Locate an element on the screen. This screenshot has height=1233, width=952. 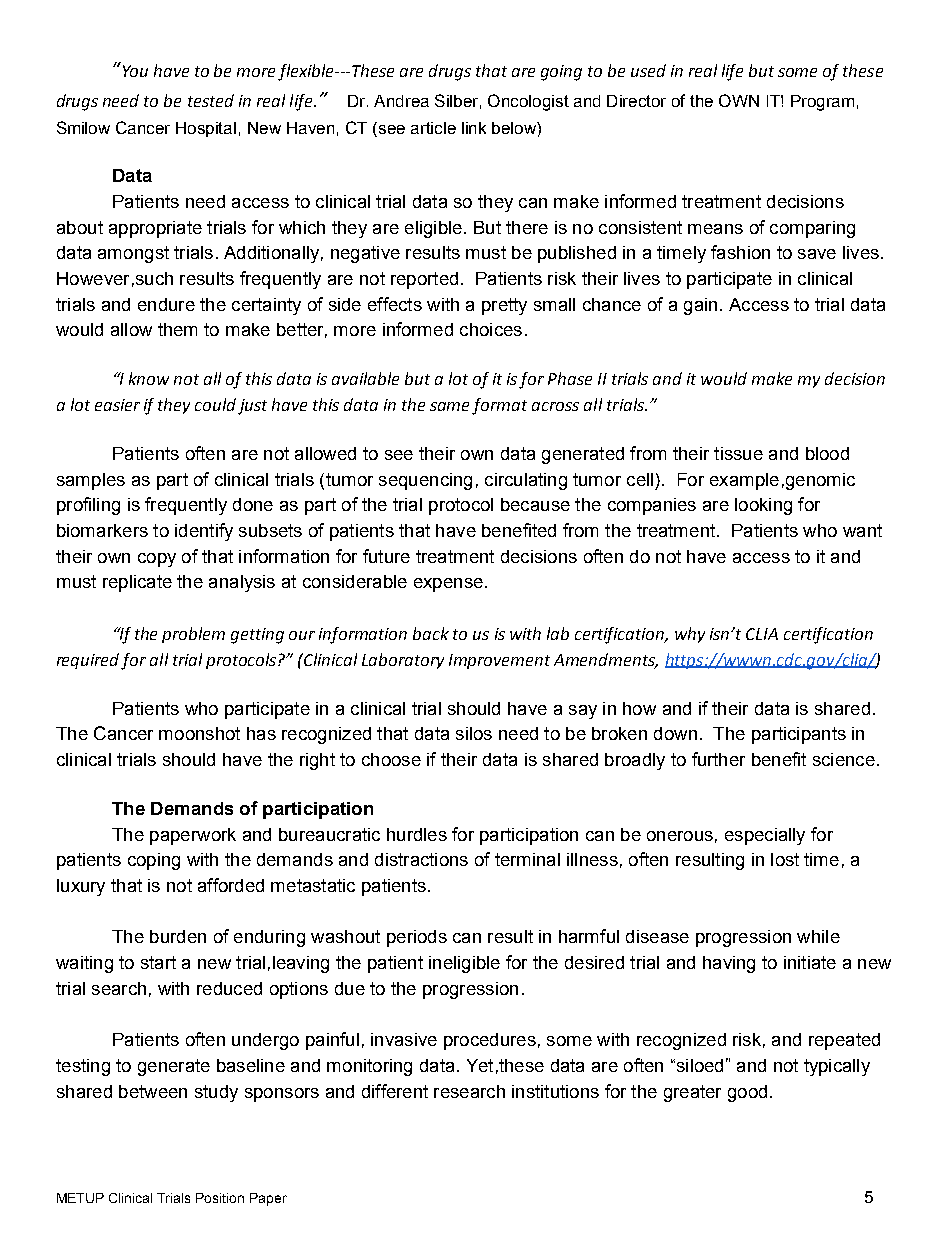
tested is located at coordinates (211, 100).
